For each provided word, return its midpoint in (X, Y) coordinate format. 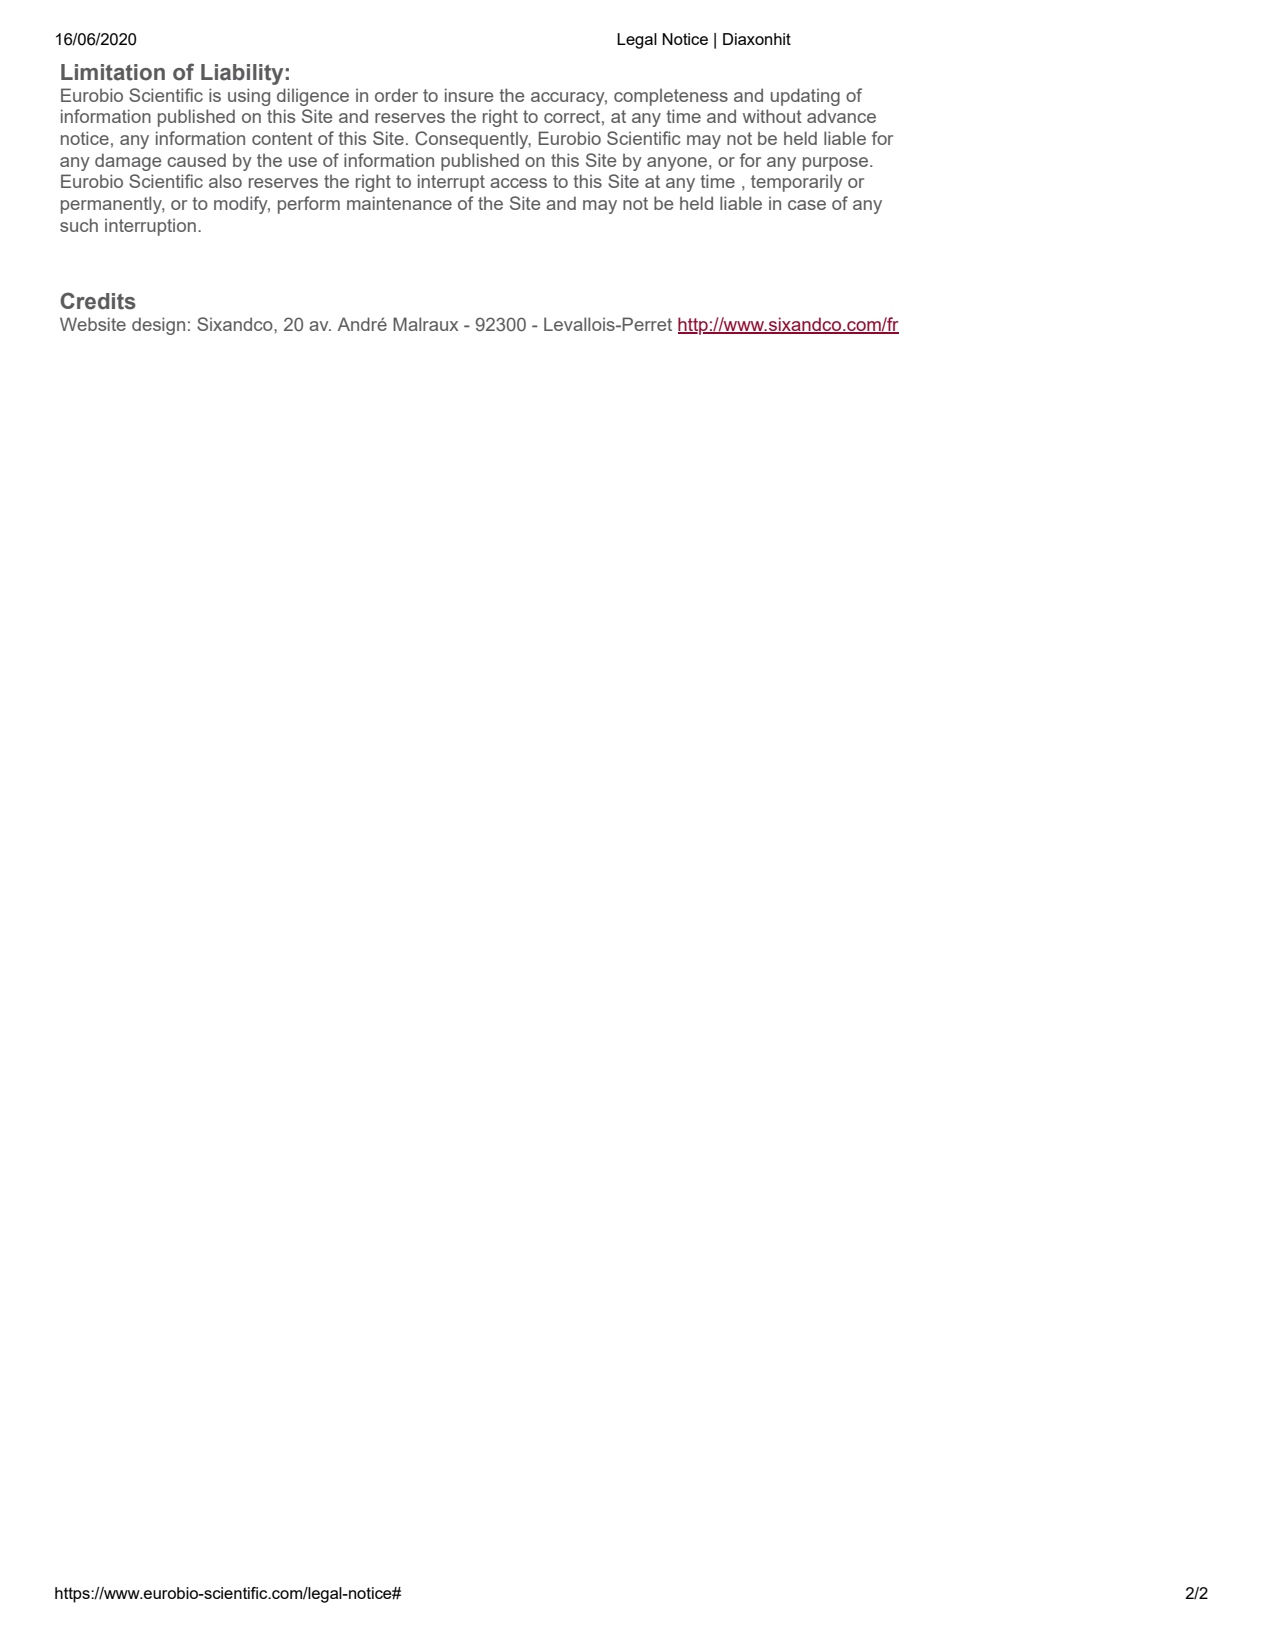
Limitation (113, 72)
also (225, 181)
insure (469, 95)
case (807, 205)
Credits (98, 301)
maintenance (399, 203)
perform (309, 205)
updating (805, 97)
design (158, 326)
